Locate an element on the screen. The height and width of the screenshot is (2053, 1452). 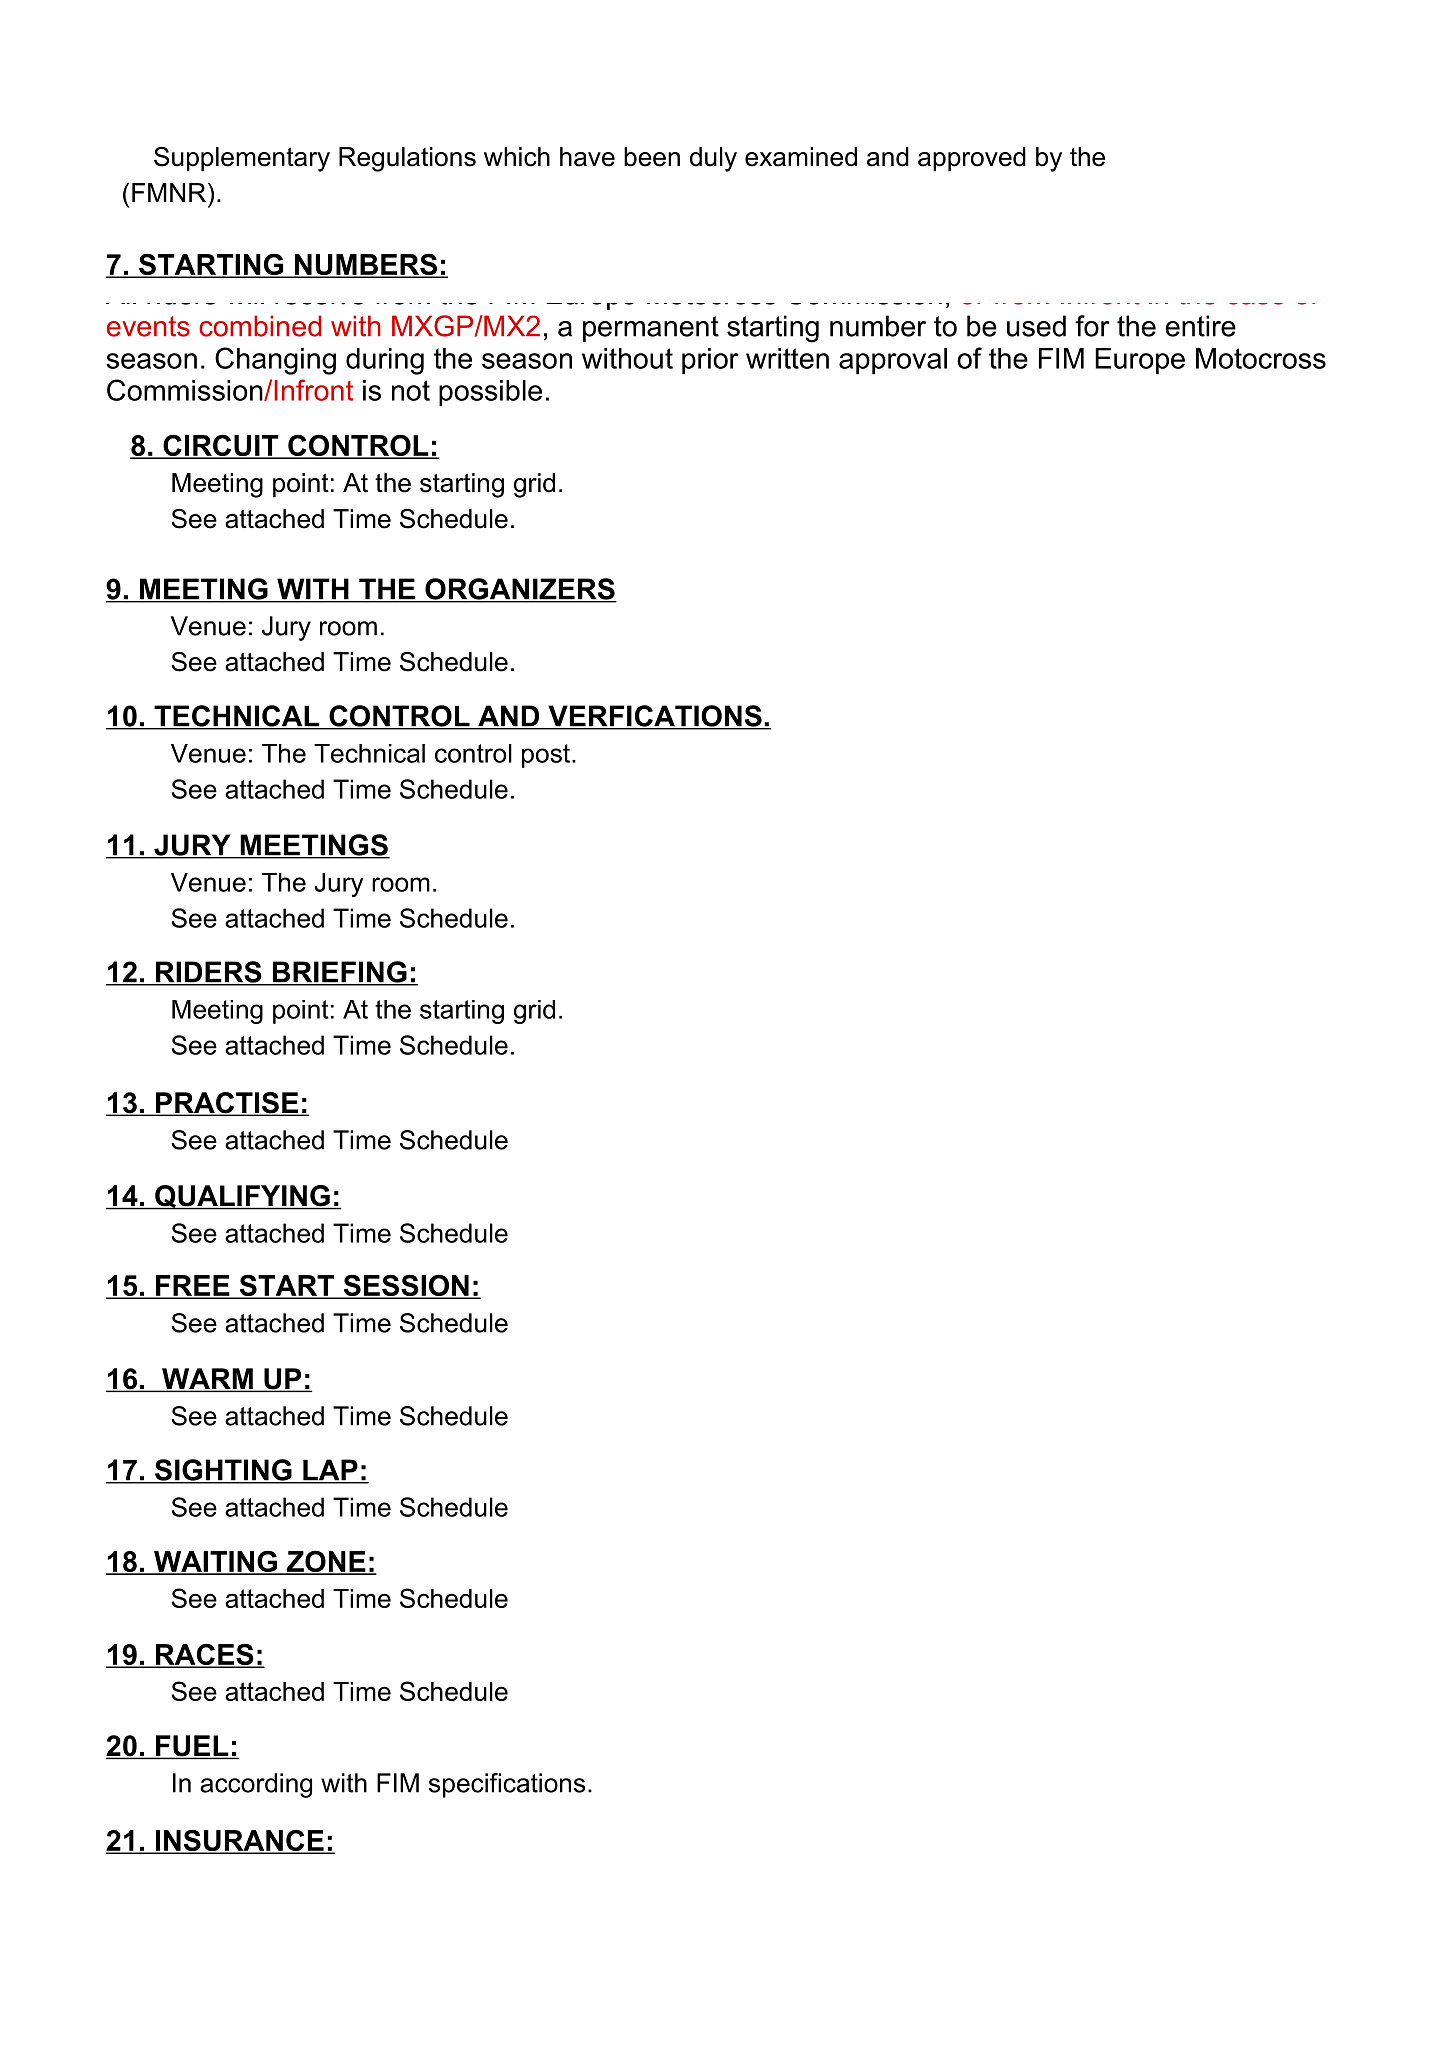
BRIEFING is located at coordinates (339, 973).
